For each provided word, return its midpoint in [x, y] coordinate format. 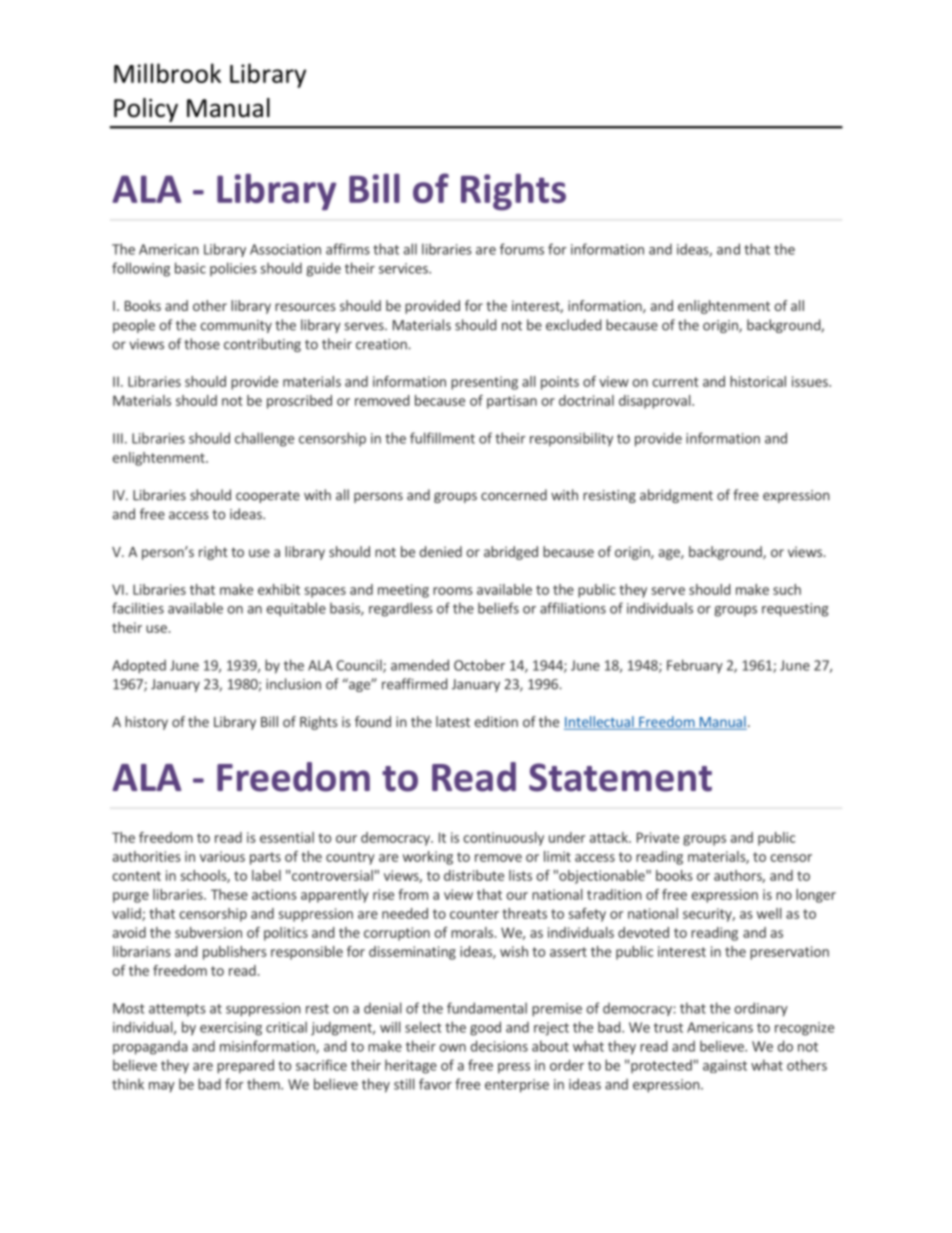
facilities [138, 608]
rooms [453, 591]
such [787, 589]
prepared [245, 1066]
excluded [573, 325]
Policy [146, 110]
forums [522, 249]
